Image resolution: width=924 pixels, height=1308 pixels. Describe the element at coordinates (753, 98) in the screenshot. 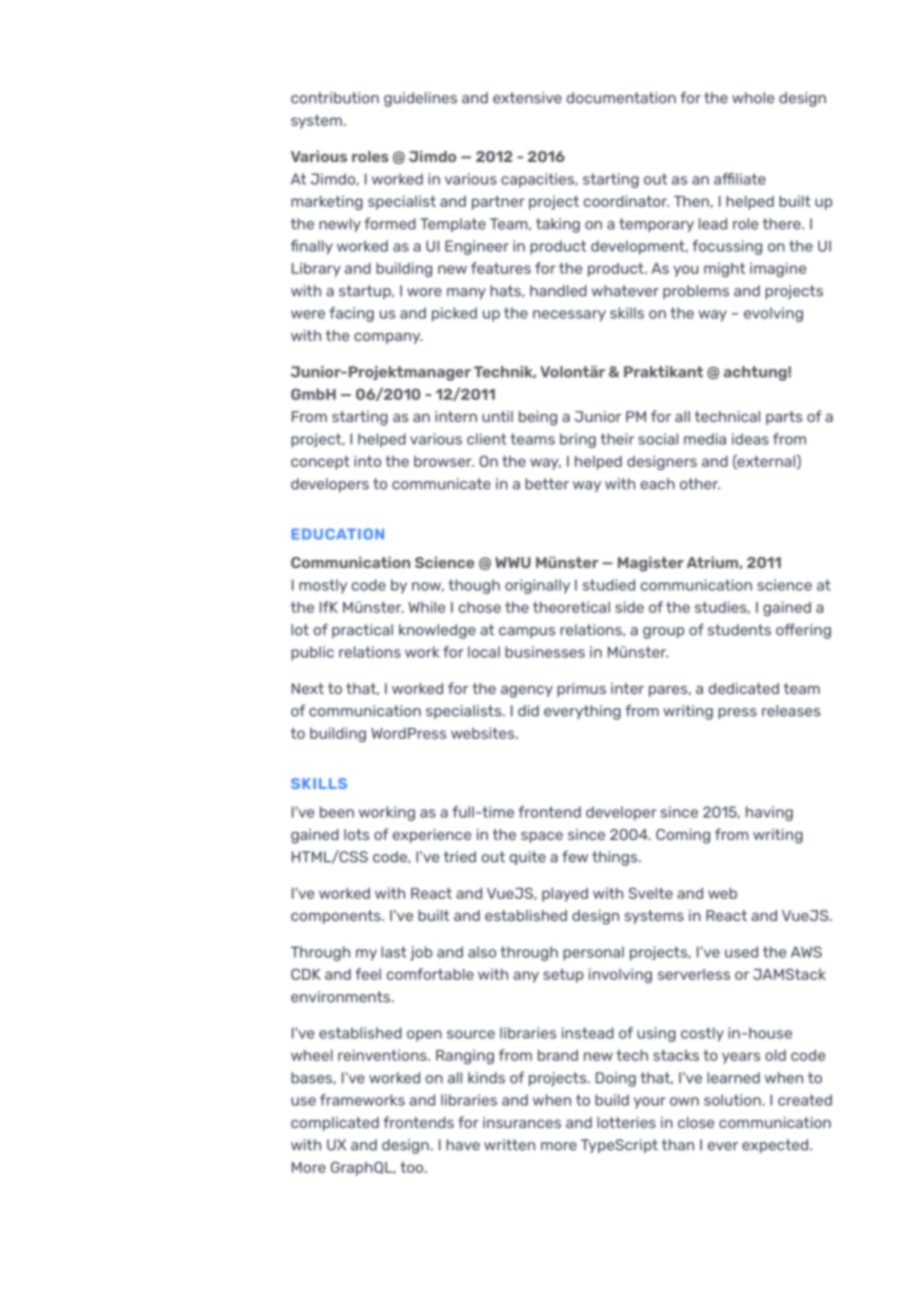

I see `whole` at that location.
